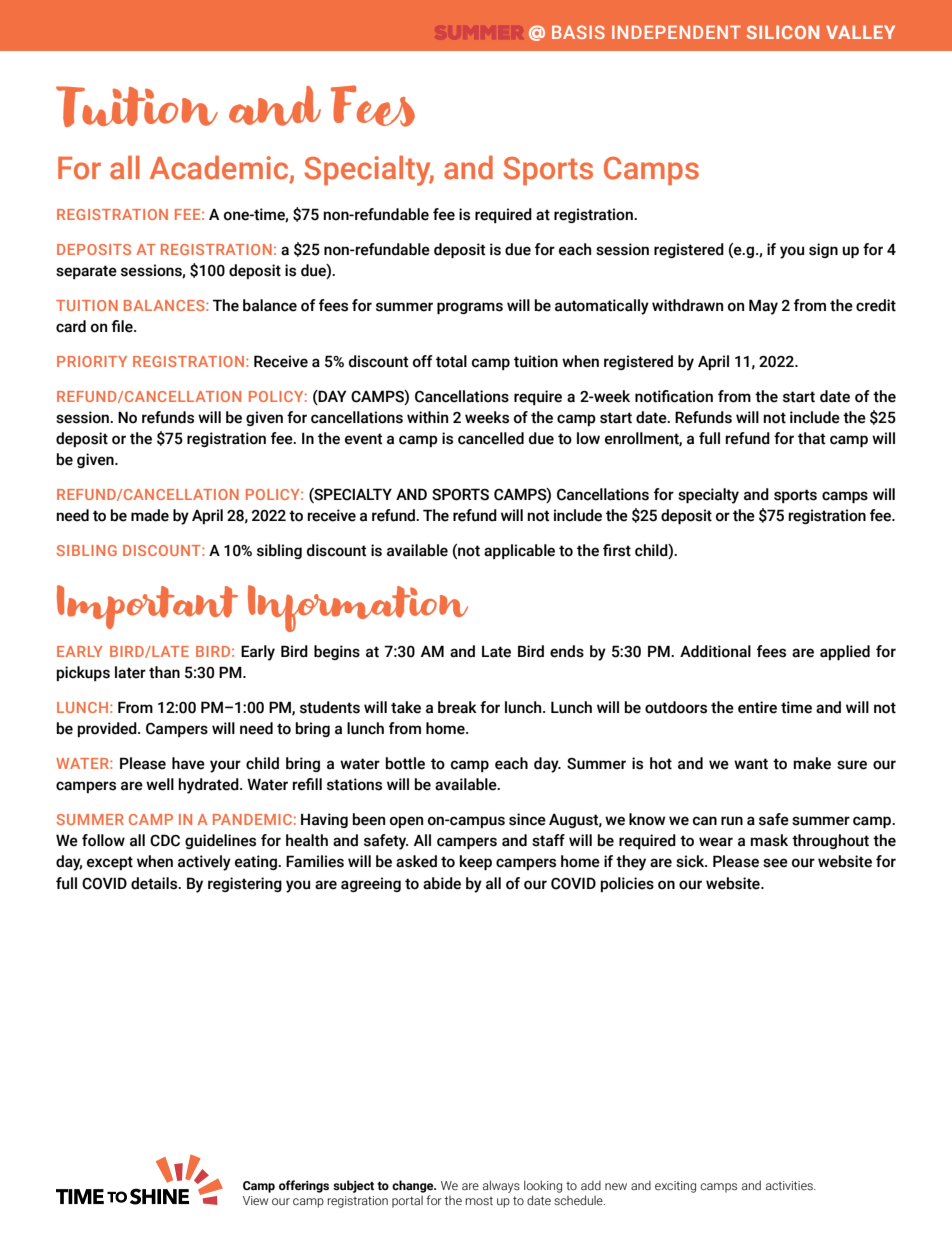 This screenshot has width=952, height=1233. What do you see at coordinates (578, 32) in the screenshot?
I see `BASIS` at bounding box center [578, 32].
